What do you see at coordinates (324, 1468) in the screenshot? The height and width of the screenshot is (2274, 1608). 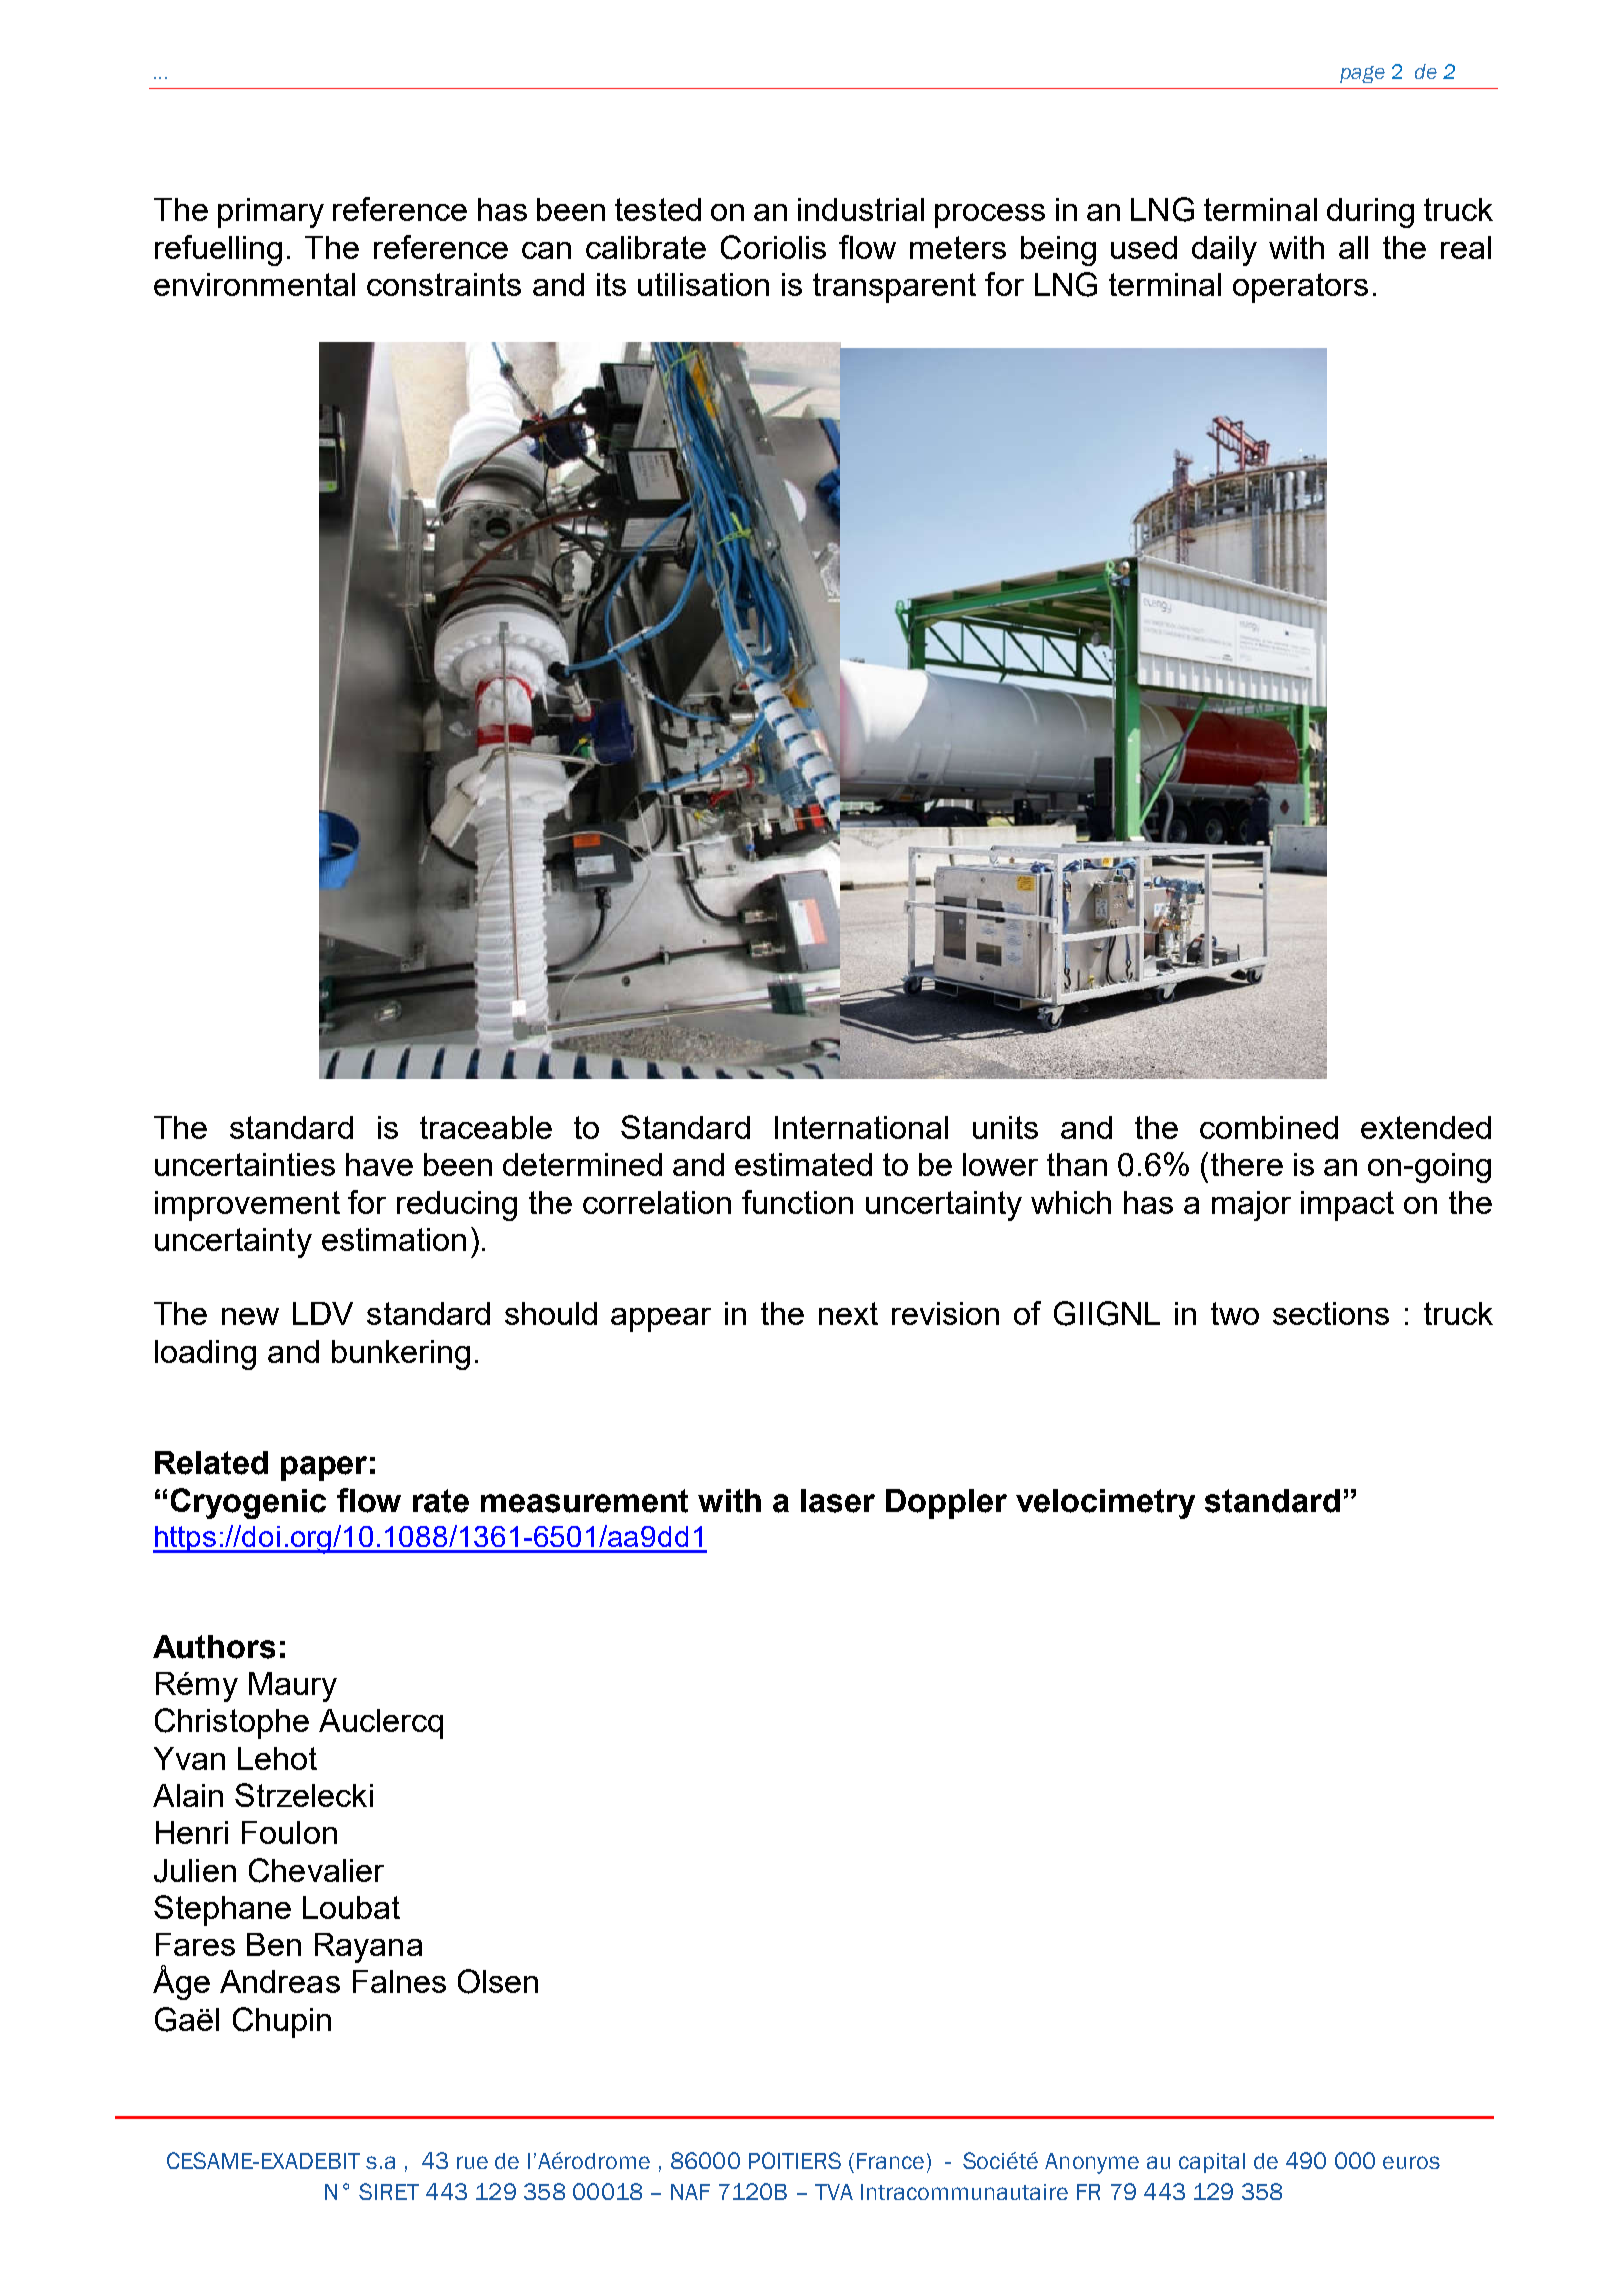 I see `paper` at bounding box center [324, 1468].
